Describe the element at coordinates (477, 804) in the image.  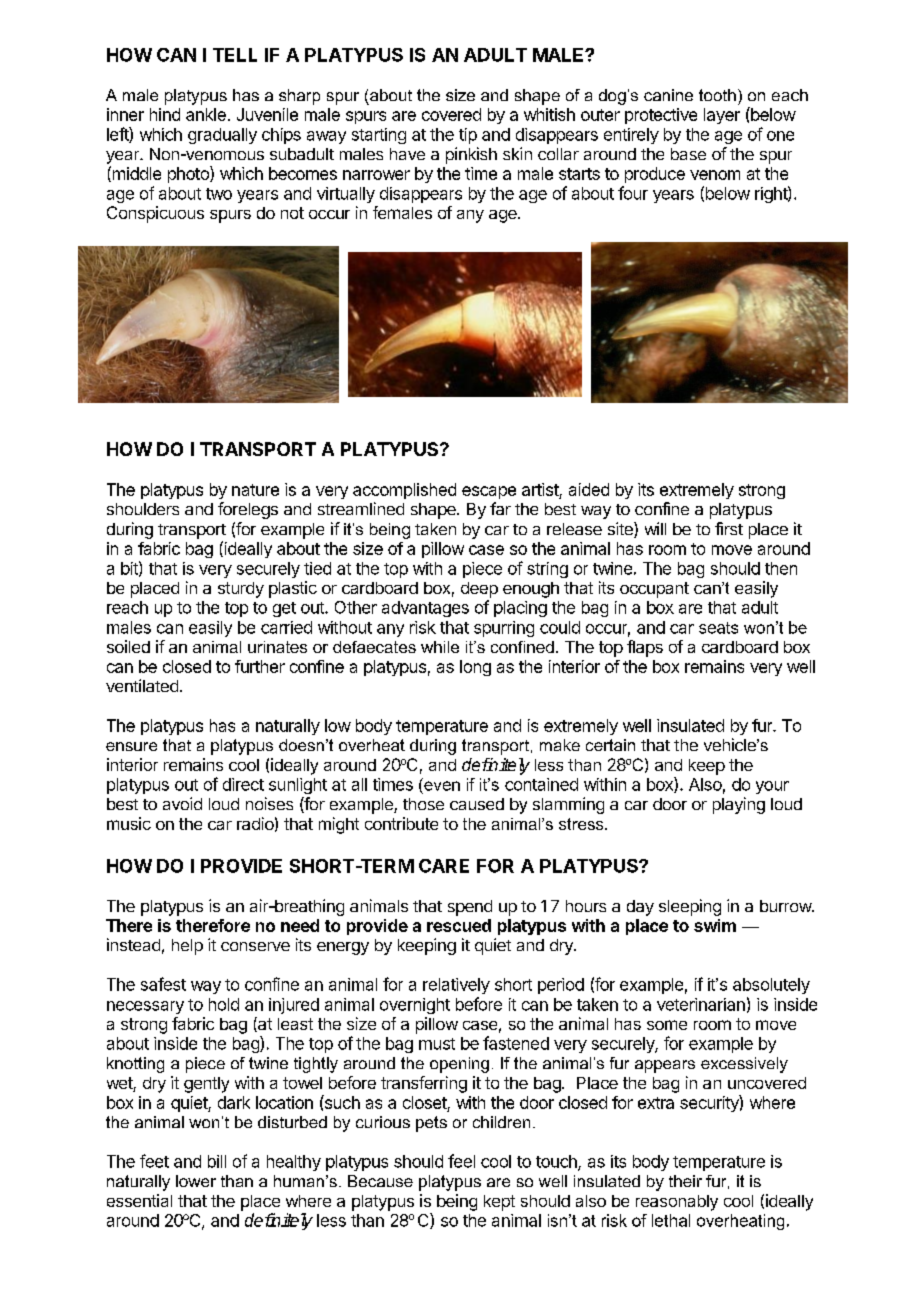
I see `caused` at that location.
